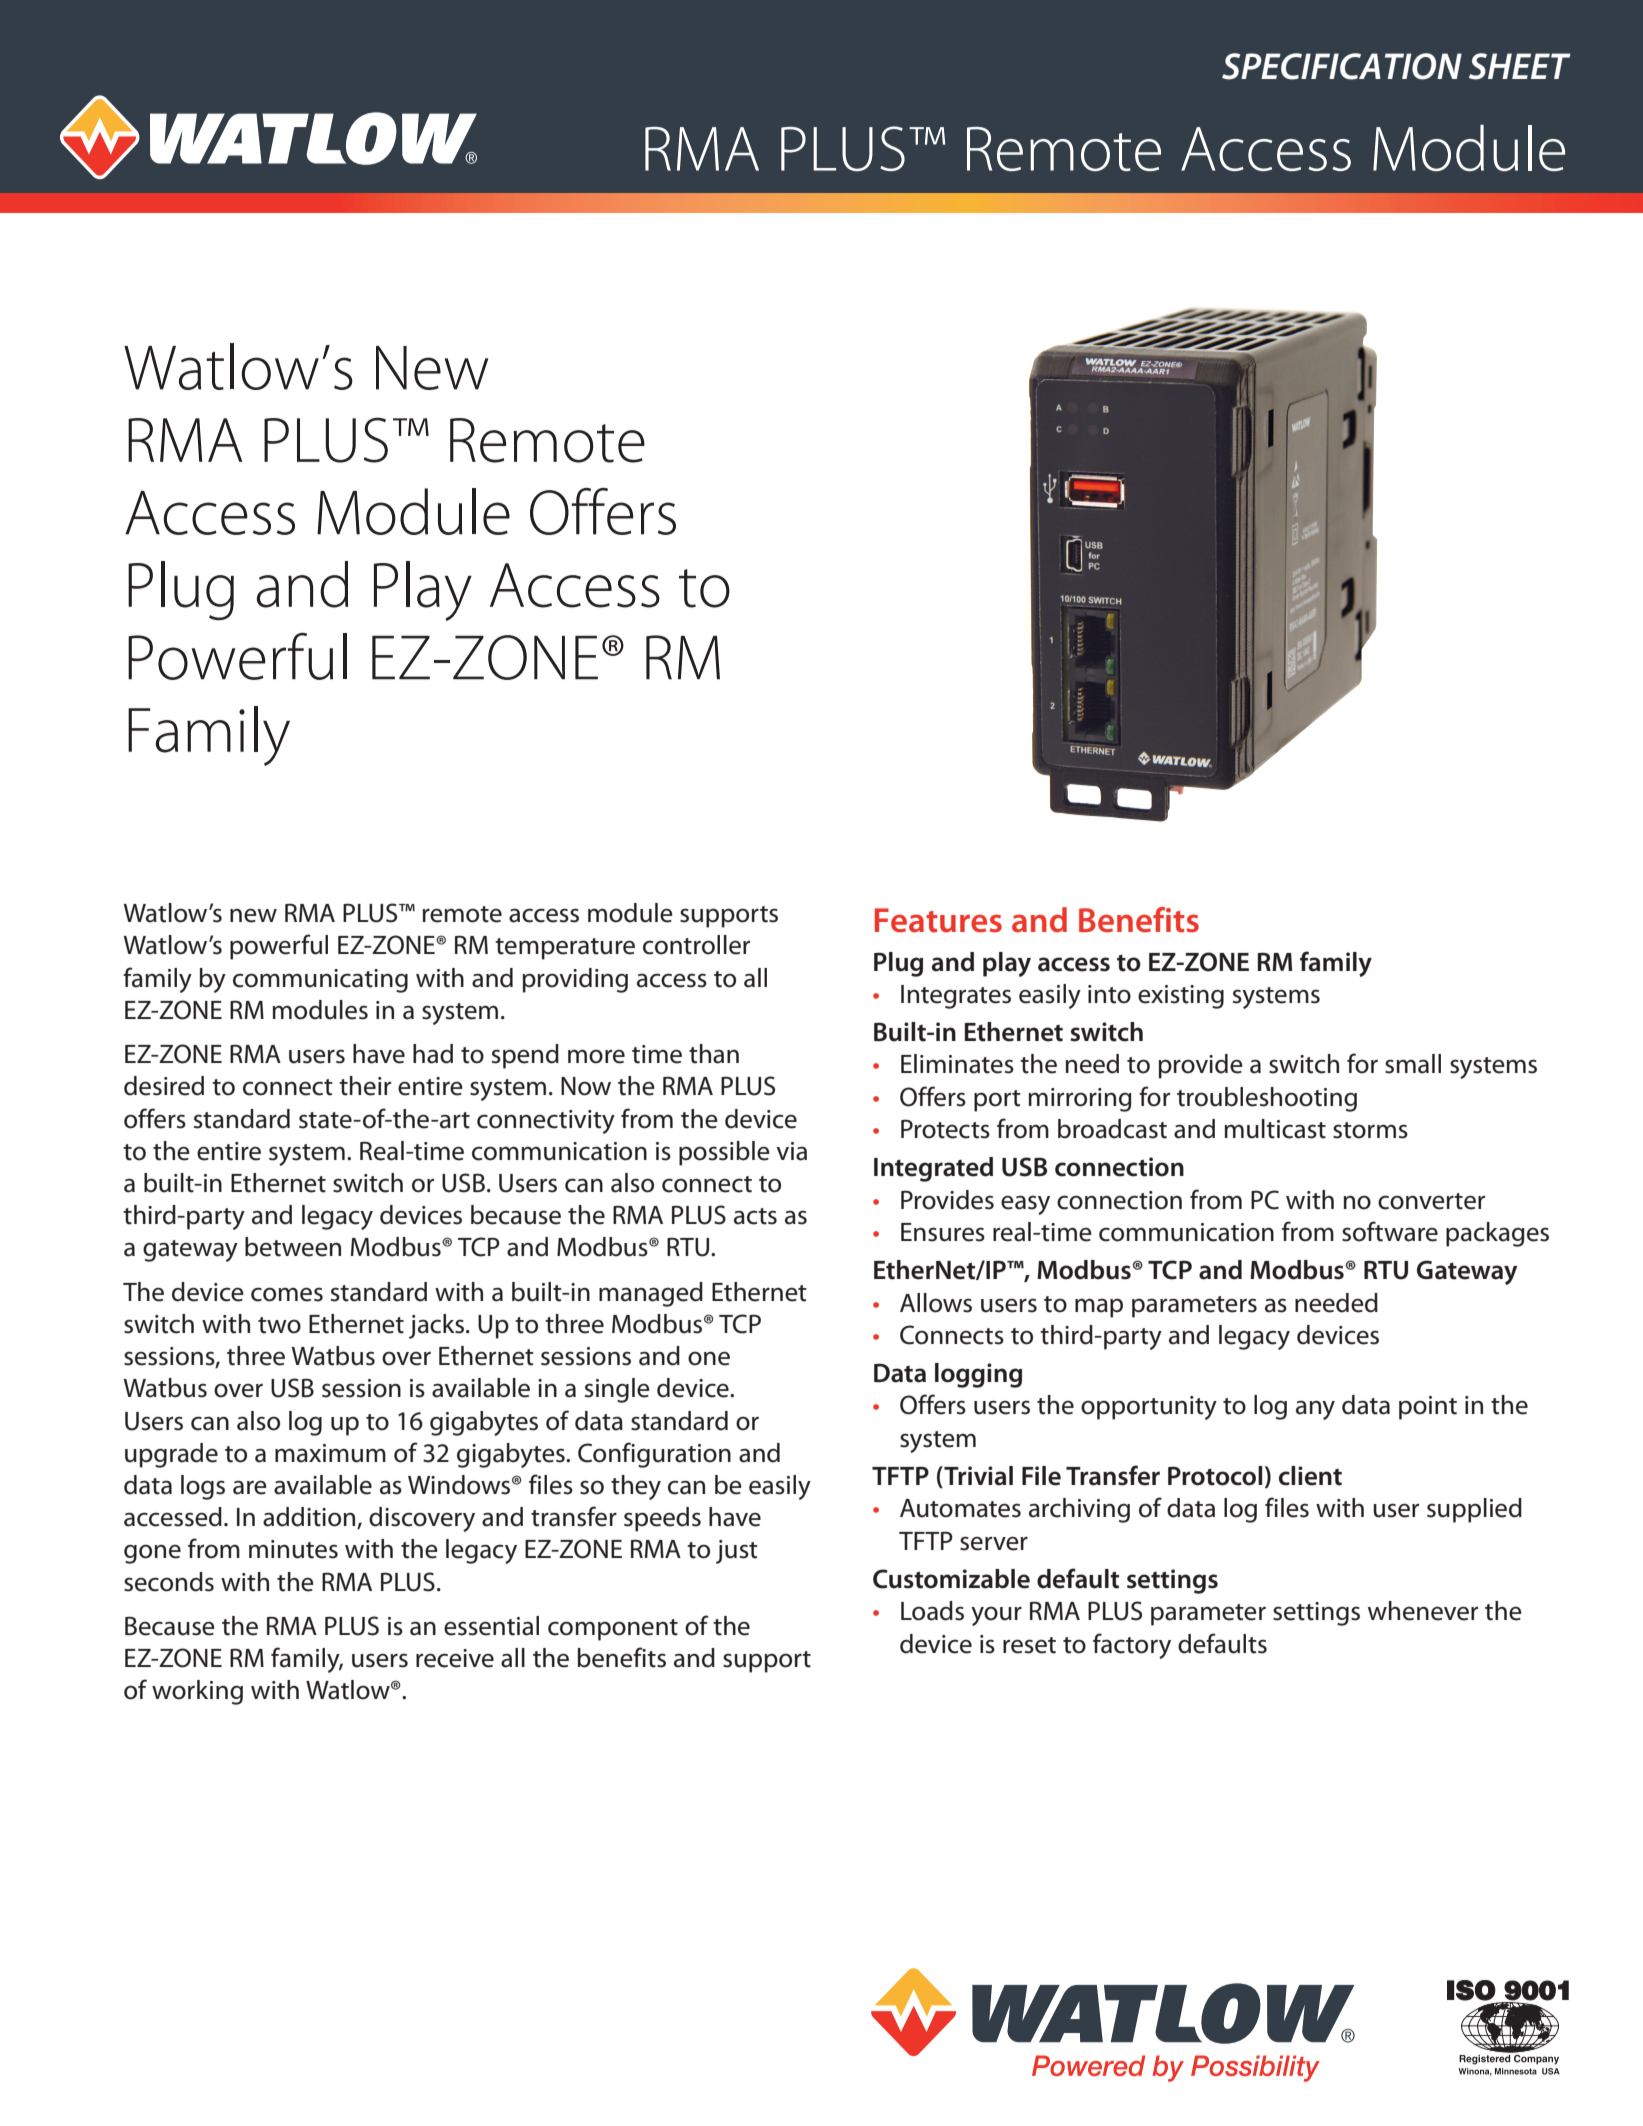 This screenshot has width=1643, height=2126. I want to click on existing, so click(1181, 997).
